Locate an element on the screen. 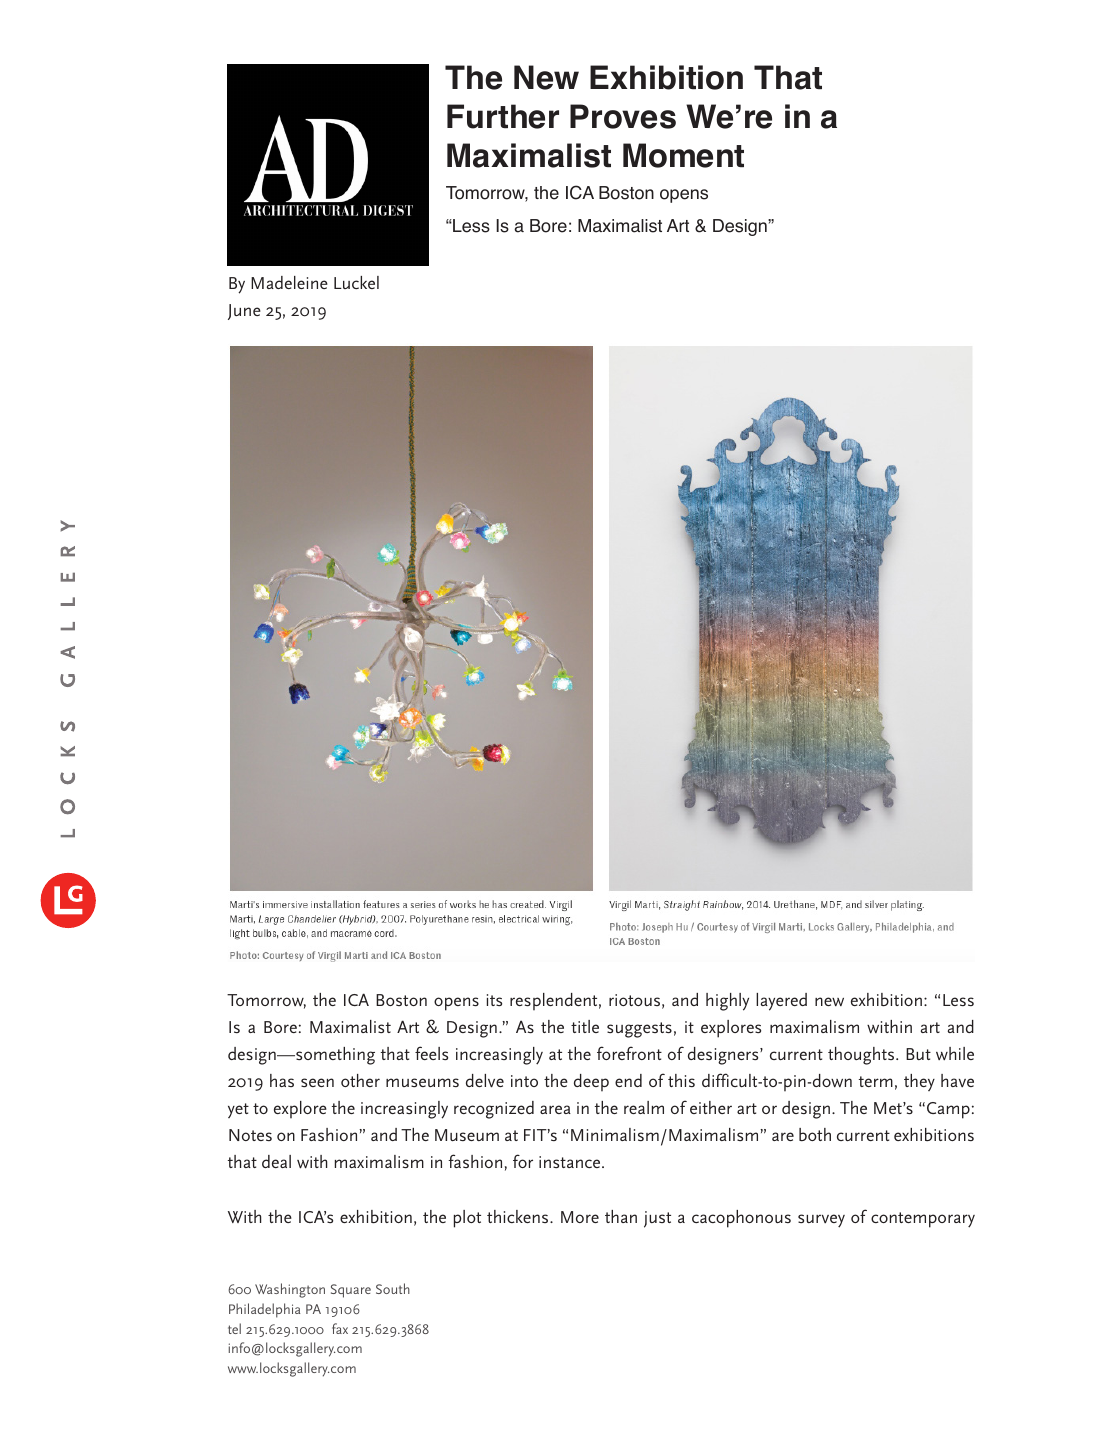 This screenshot has width=1105, height=1430. Further is located at coordinates (503, 116).
